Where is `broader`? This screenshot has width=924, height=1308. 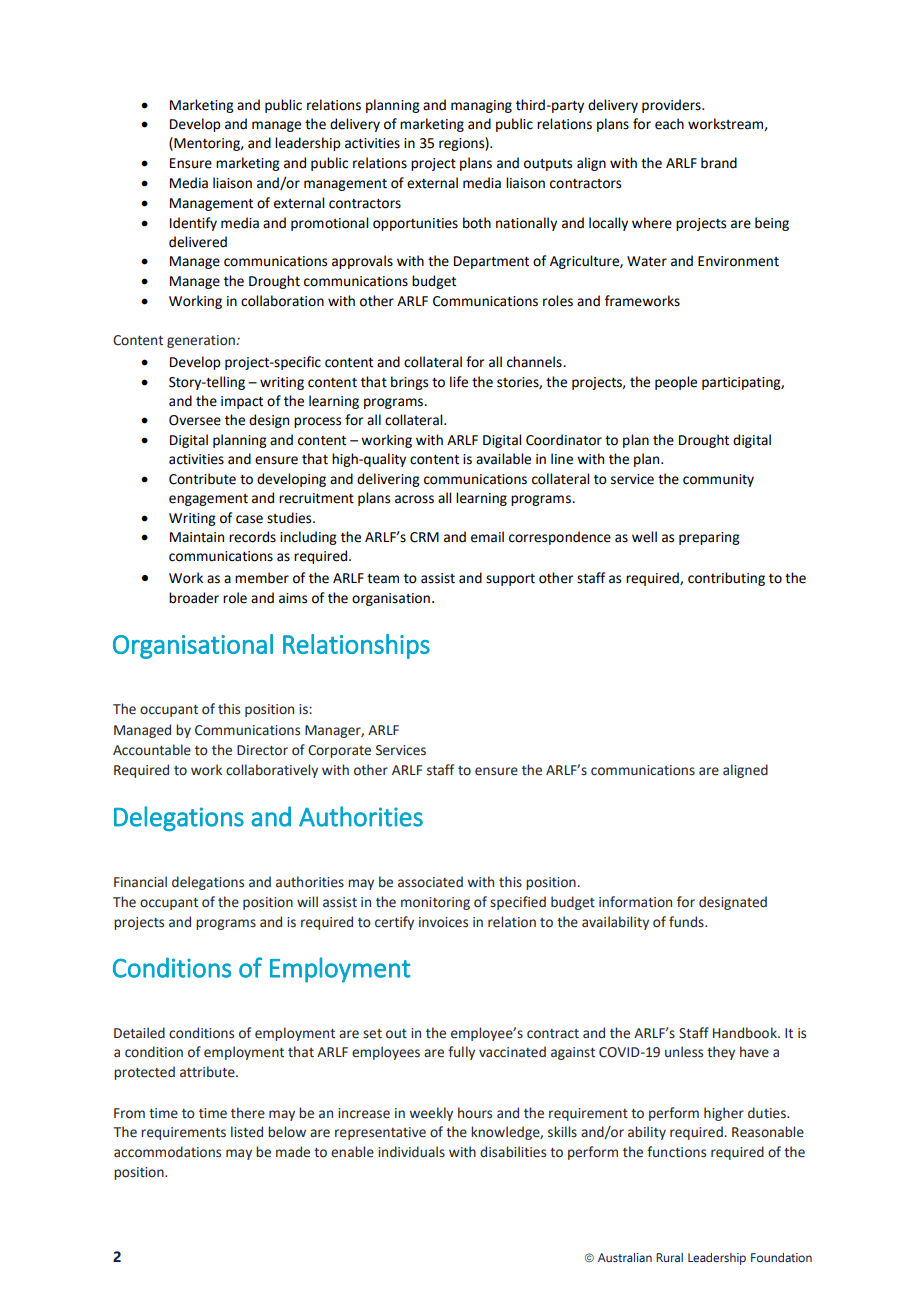
broader is located at coordinates (194, 598).
